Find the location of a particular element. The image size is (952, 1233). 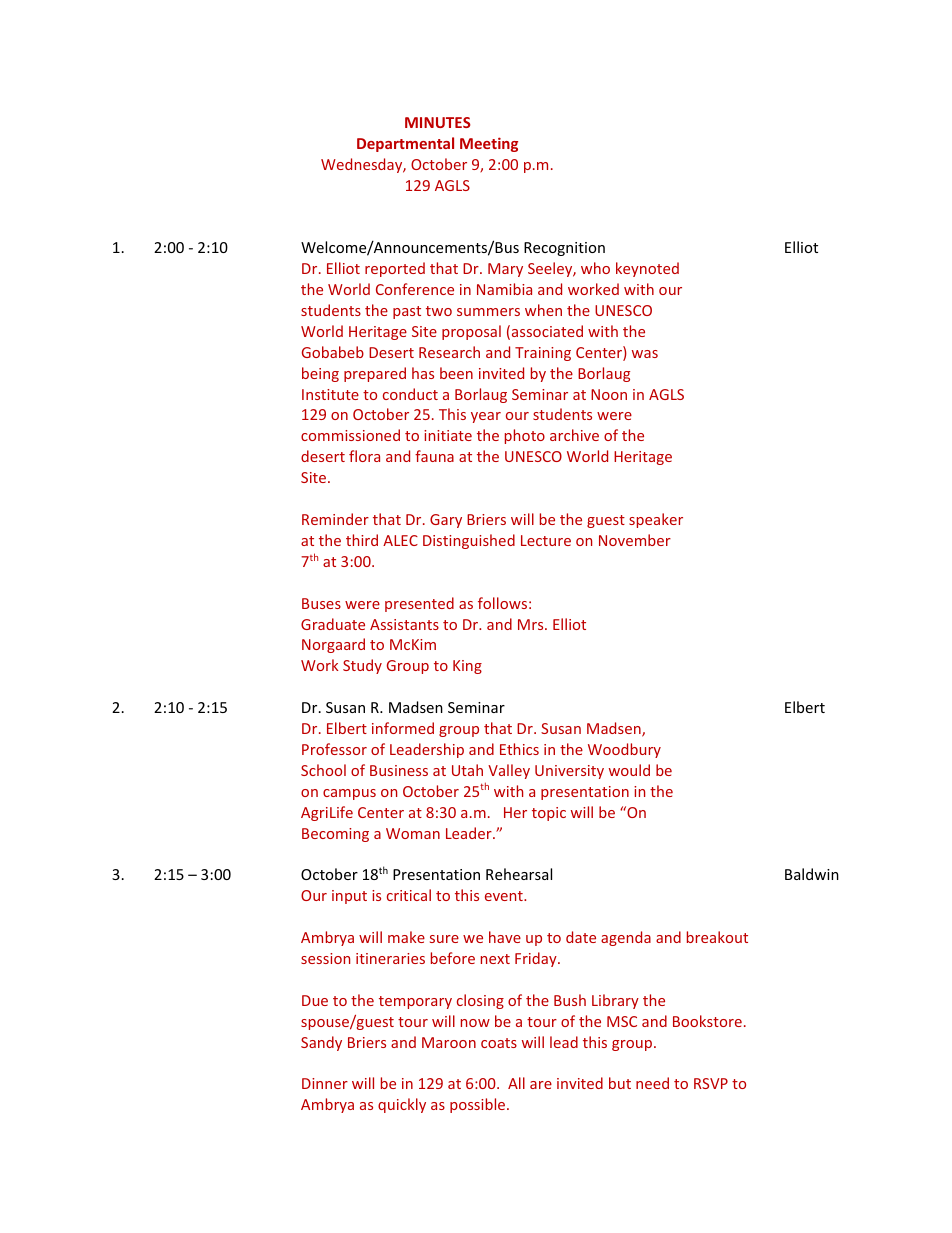

Meeting is located at coordinates (489, 144).
